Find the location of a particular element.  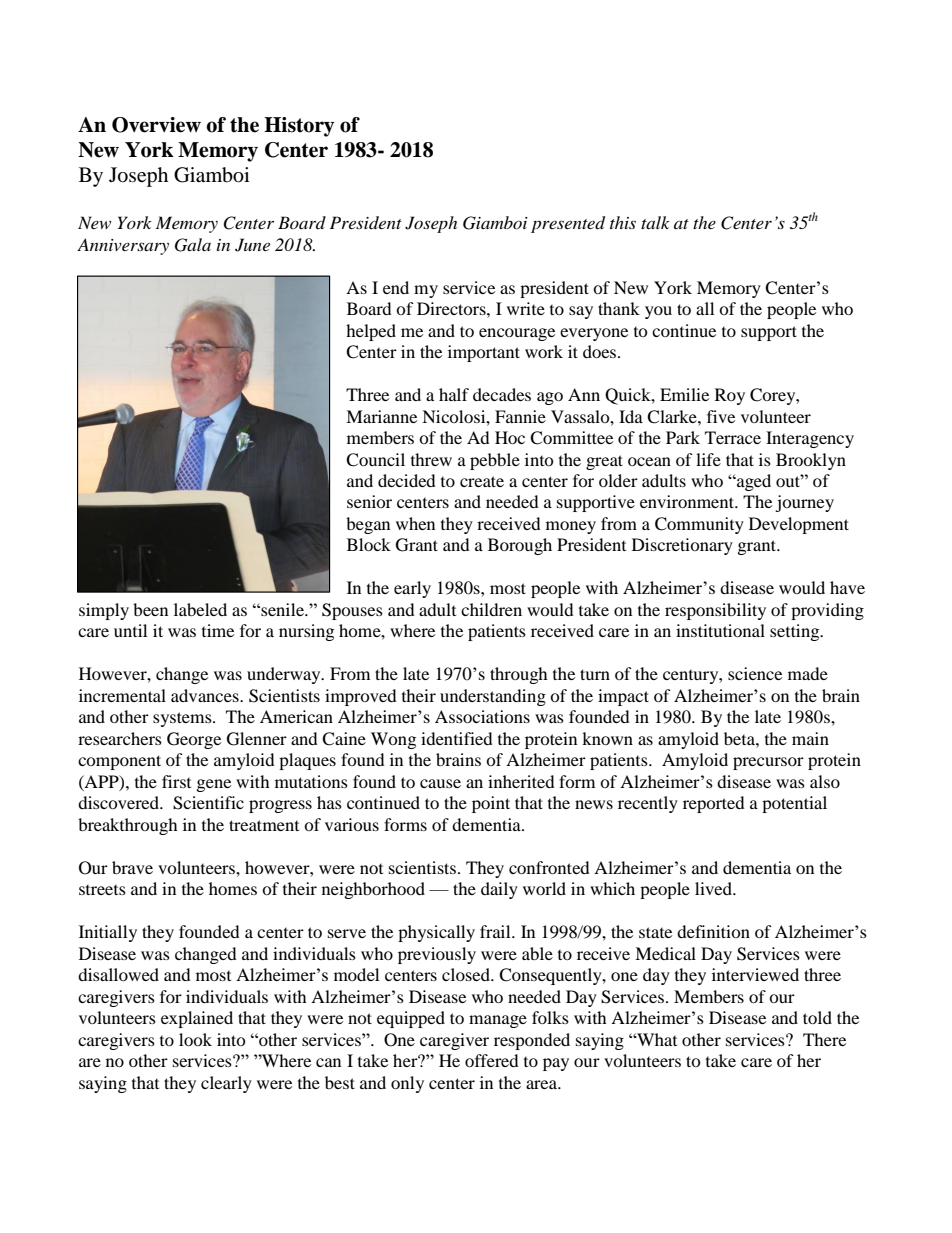

Terrace is located at coordinates (733, 437).
